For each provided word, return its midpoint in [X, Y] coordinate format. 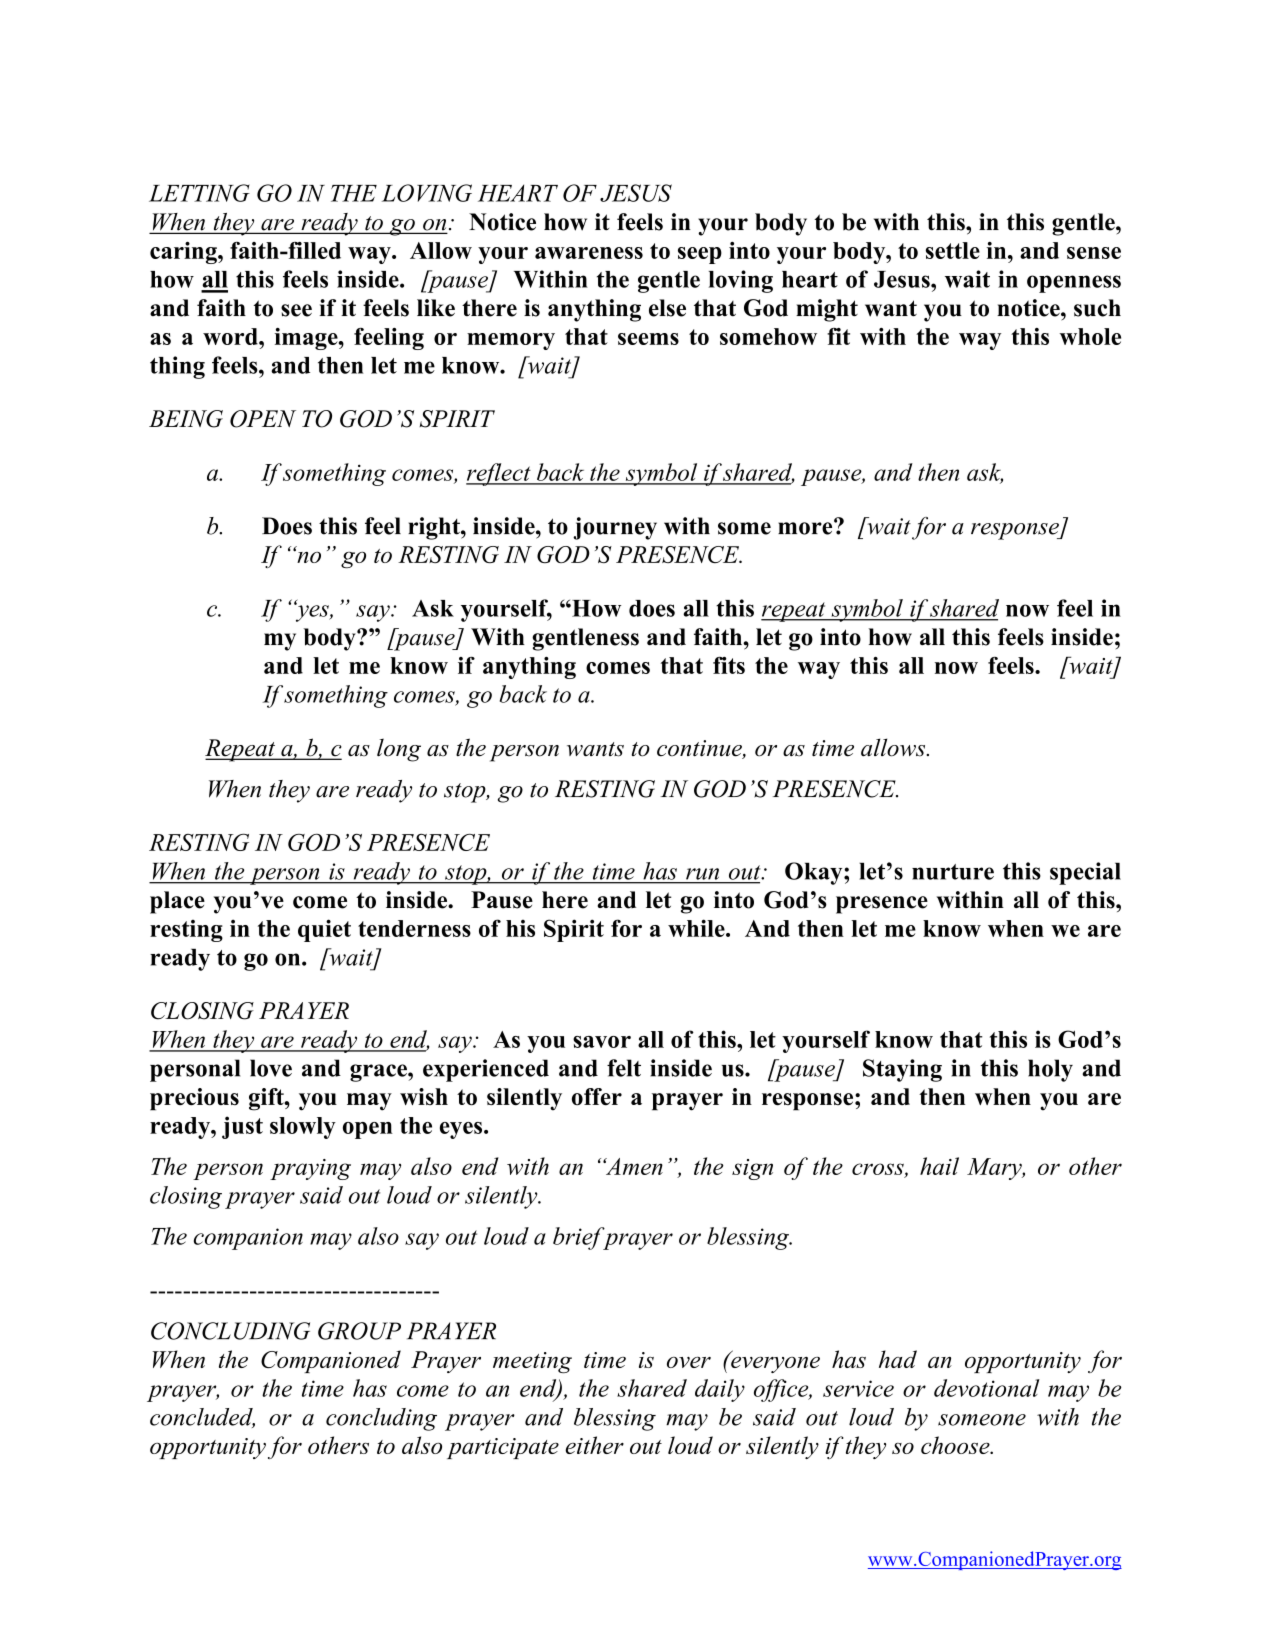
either [594, 1445]
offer [597, 1097]
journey [615, 528]
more [806, 527]
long [399, 750]
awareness [589, 253]
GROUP [359, 1331]
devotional [987, 1388]
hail [939, 1166]
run [702, 874]
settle [953, 250]
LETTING [199, 193]
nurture [953, 872]
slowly [303, 1128]
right [435, 528]
